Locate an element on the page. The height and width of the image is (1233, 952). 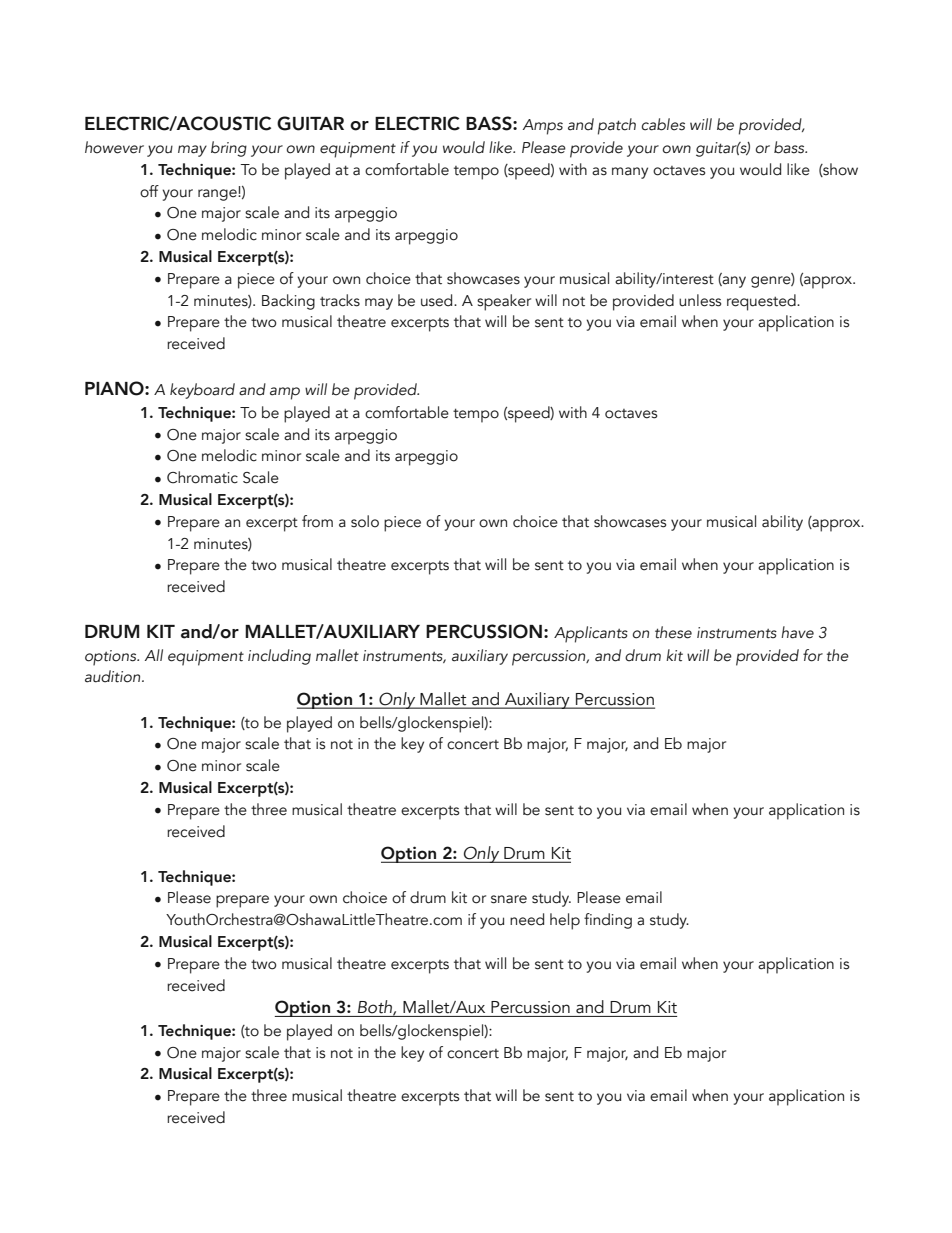
cables is located at coordinates (663, 124).
